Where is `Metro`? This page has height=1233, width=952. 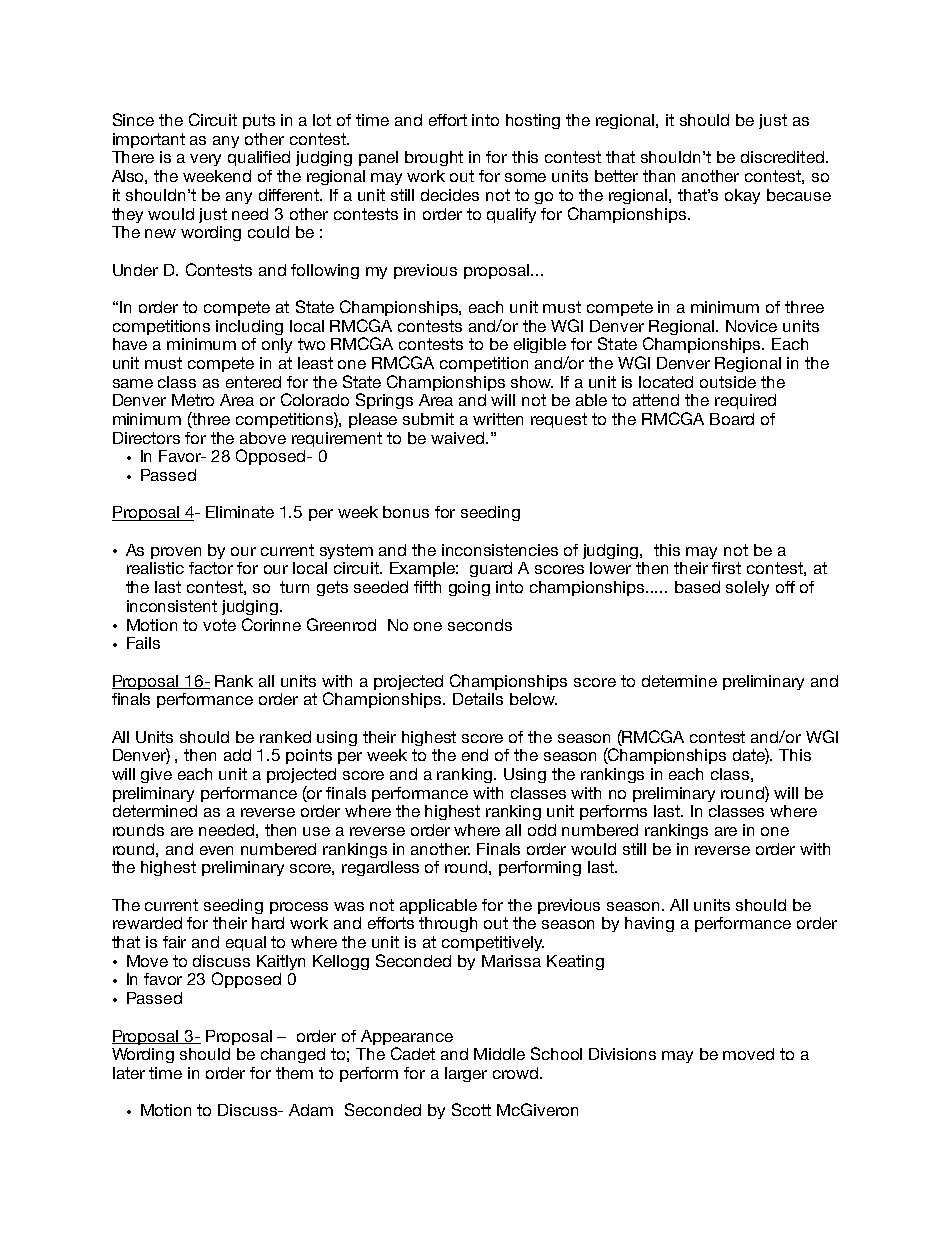 Metro is located at coordinates (193, 400).
